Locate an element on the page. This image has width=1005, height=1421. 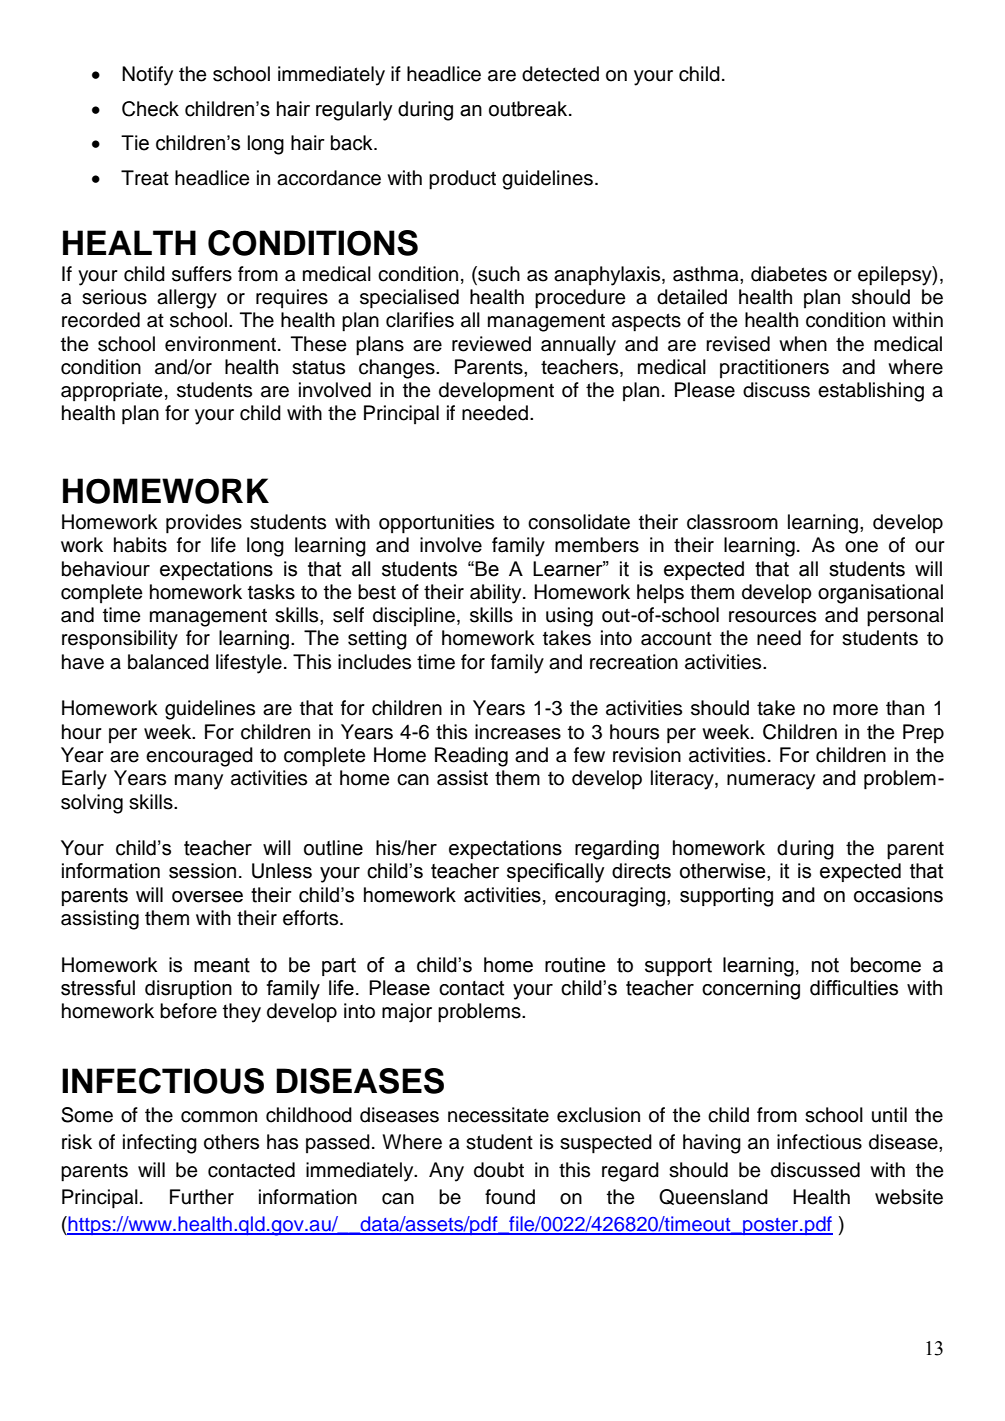
balanced is located at coordinates (168, 662).
